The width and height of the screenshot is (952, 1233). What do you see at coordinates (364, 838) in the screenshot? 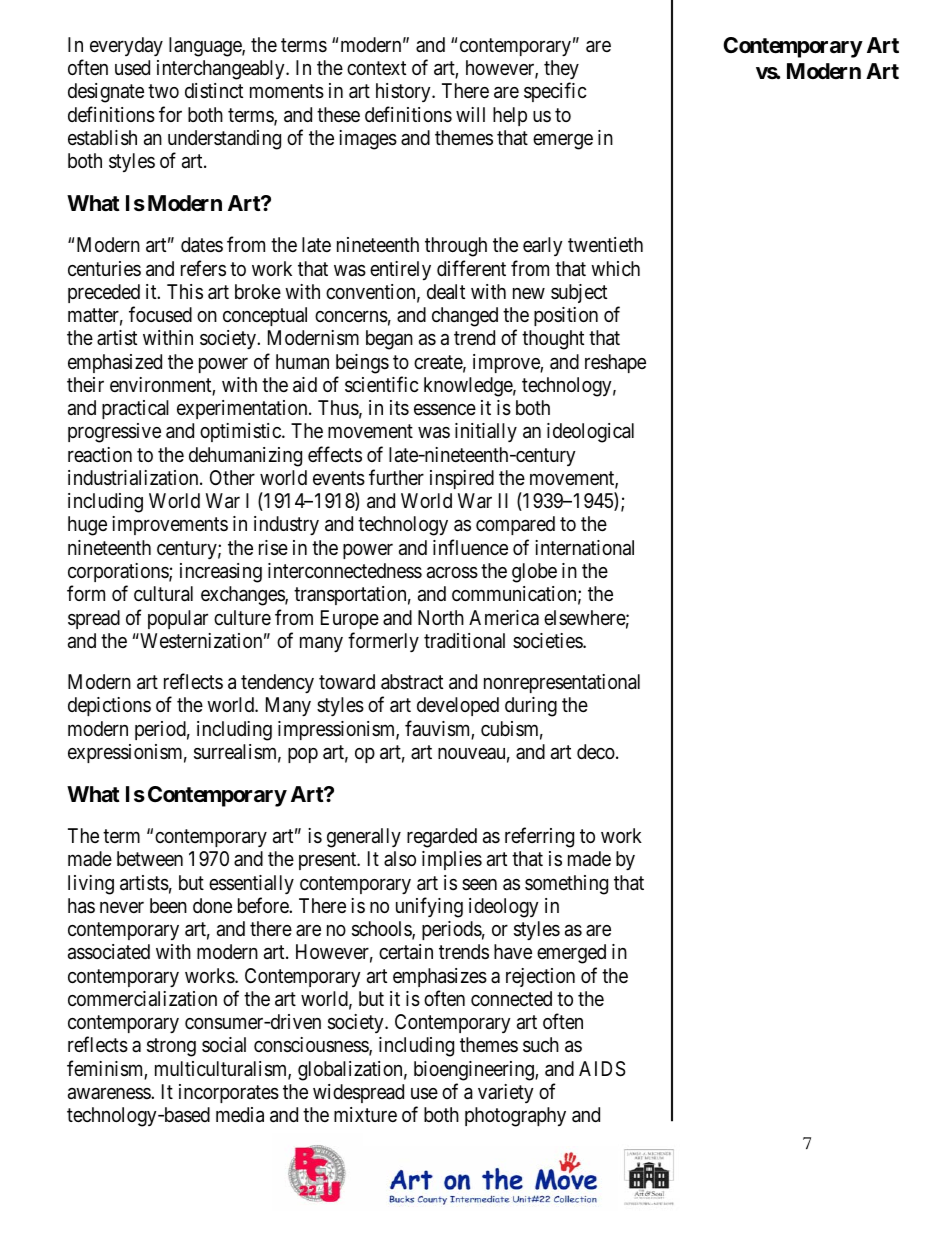
I see `generally` at bounding box center [364, 838].
